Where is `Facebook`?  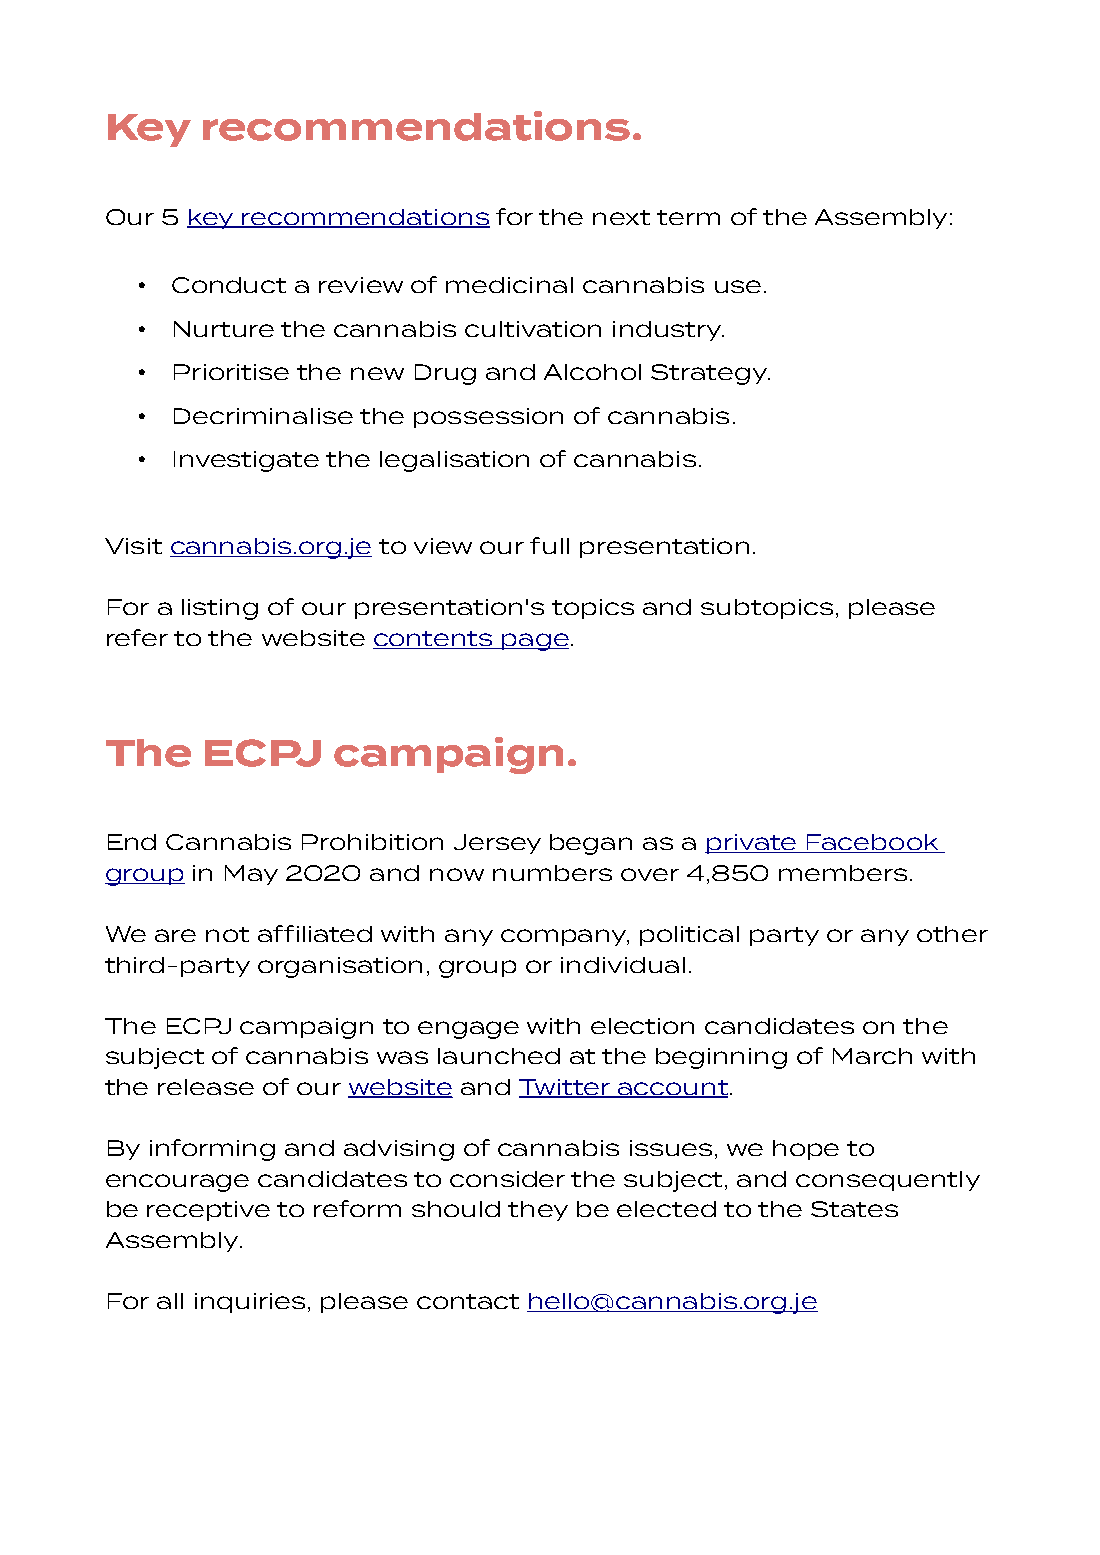
Facebook is located at coordinates (873, 843).
